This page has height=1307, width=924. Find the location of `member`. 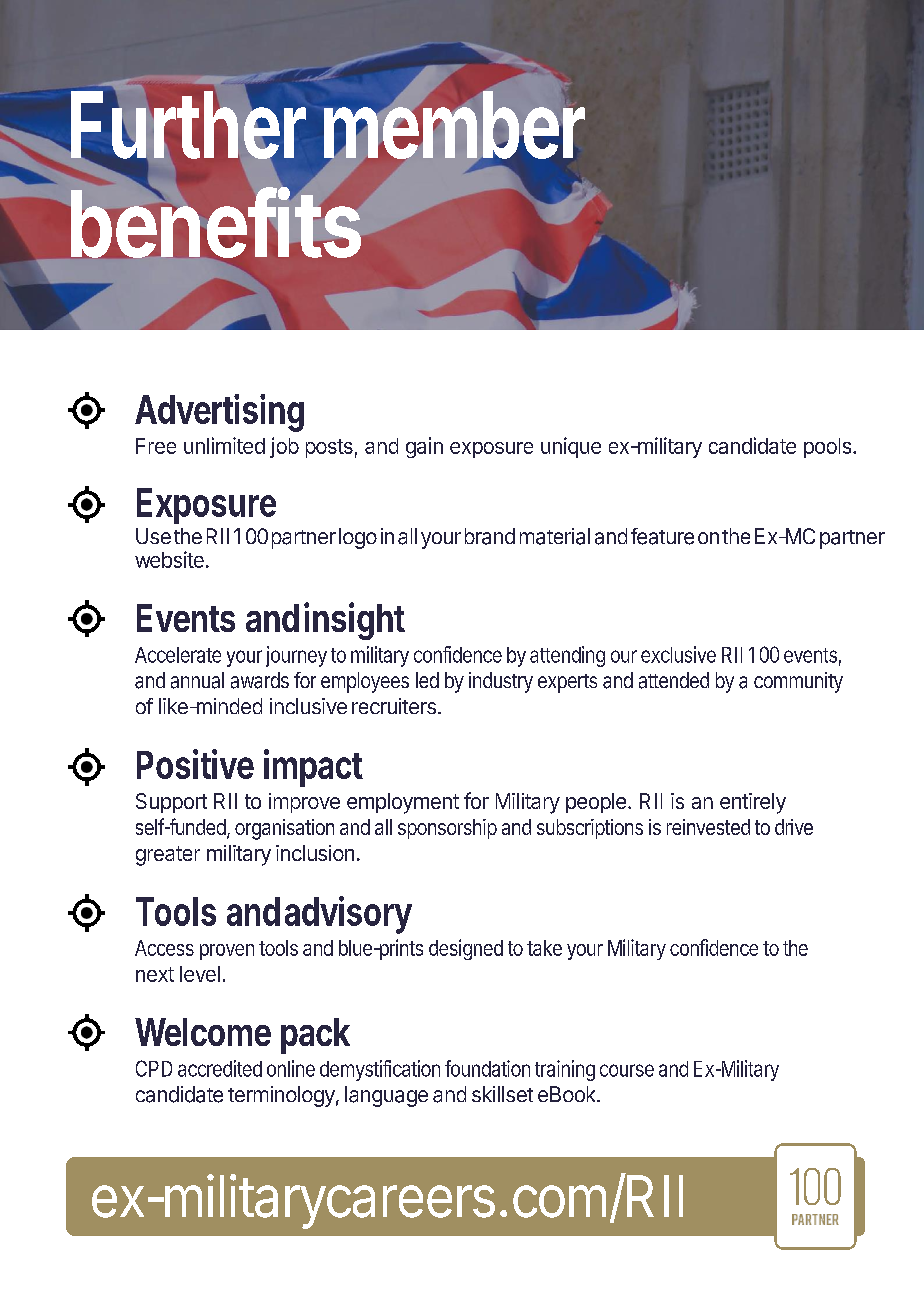

member is located at coordinates (454, 126).
